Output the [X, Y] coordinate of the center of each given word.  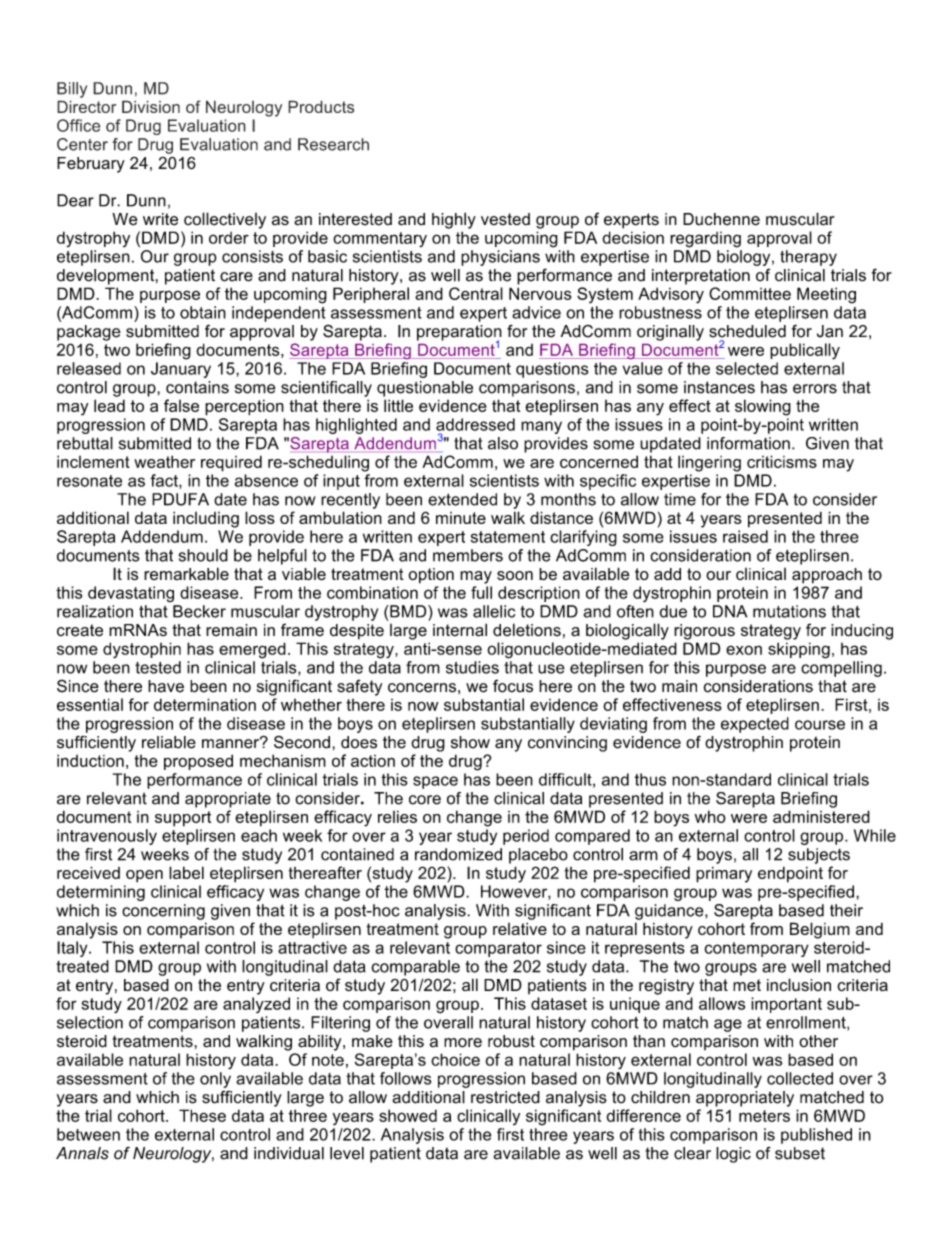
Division [151, 106]
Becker [199, 611]
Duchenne [721, 219]
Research [333, 144]
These [202, 1115]
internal [460, 630]
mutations [789, 611]
